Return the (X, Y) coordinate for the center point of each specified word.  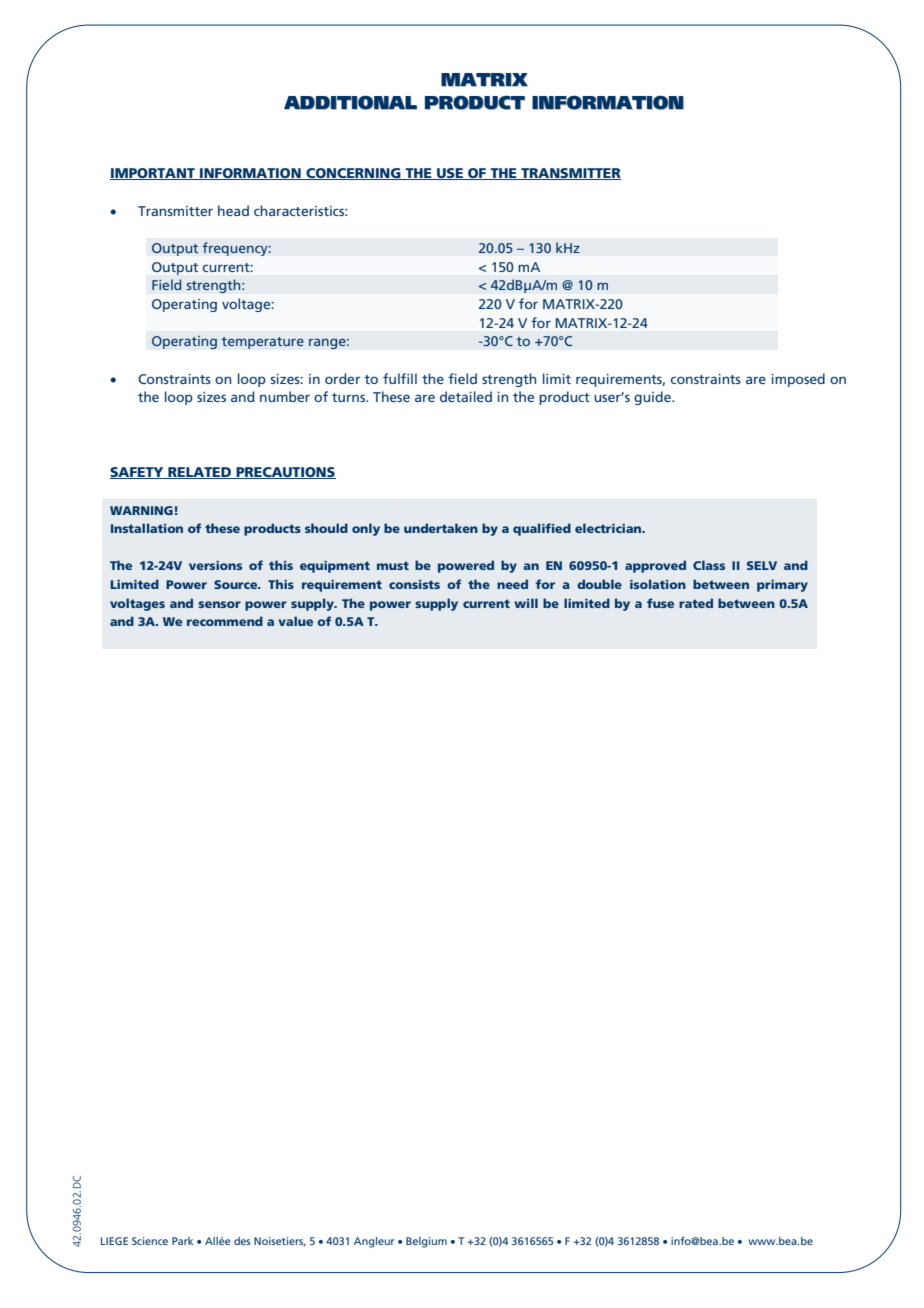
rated (696, 603)
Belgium (426, 1242)
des (242, 1241)
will (526, 603)
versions (215, 565)
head (233, 210)
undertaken (441, 528)
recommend (225, 621)
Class (709, 565)
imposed (798, 380)
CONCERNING (353, 174)
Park (182, 1241)
